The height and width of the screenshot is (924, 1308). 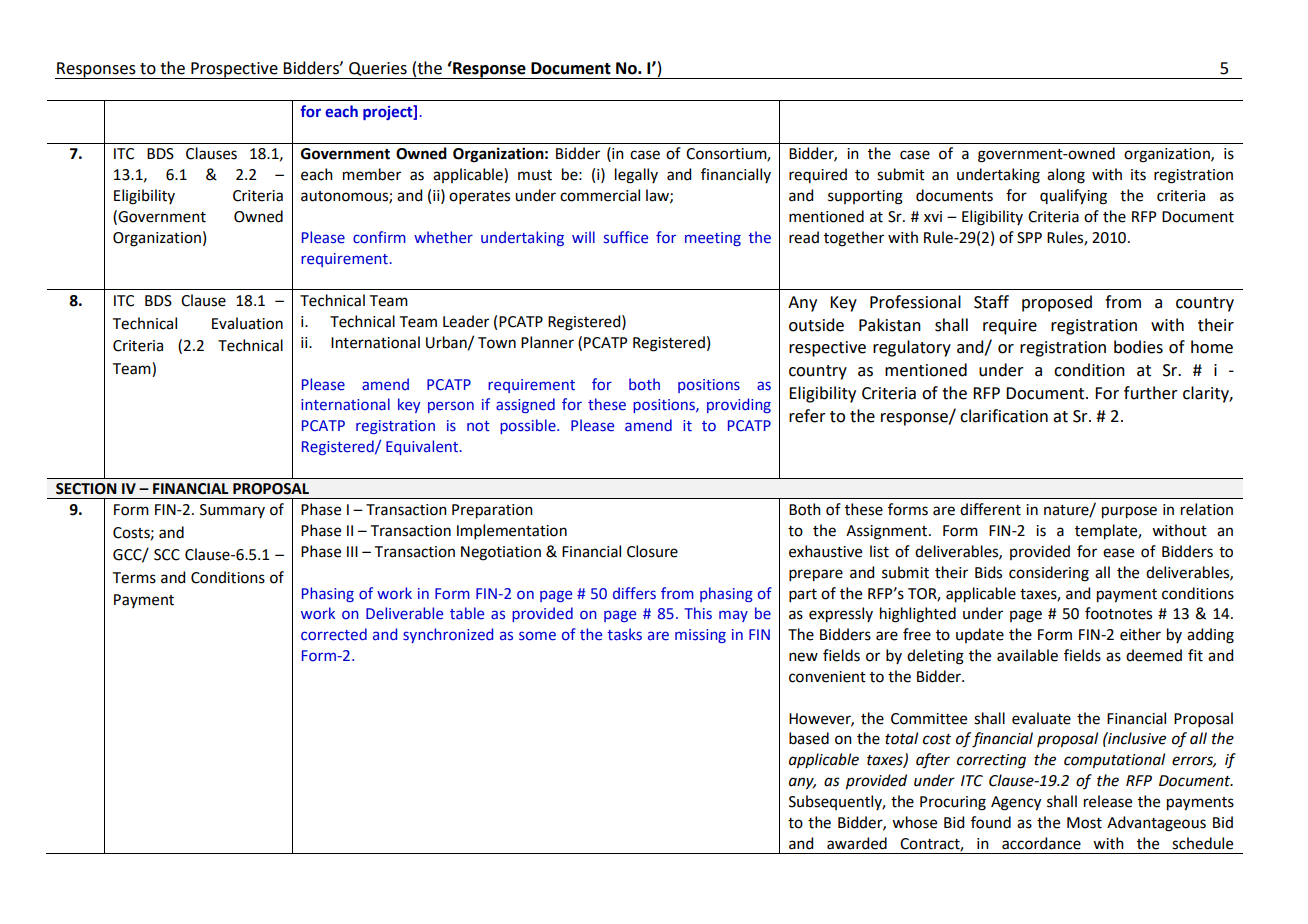 What do you see at coordinates (232, 511) in the screenshot?
I see `Summary` at bounding box center [232, 511].
